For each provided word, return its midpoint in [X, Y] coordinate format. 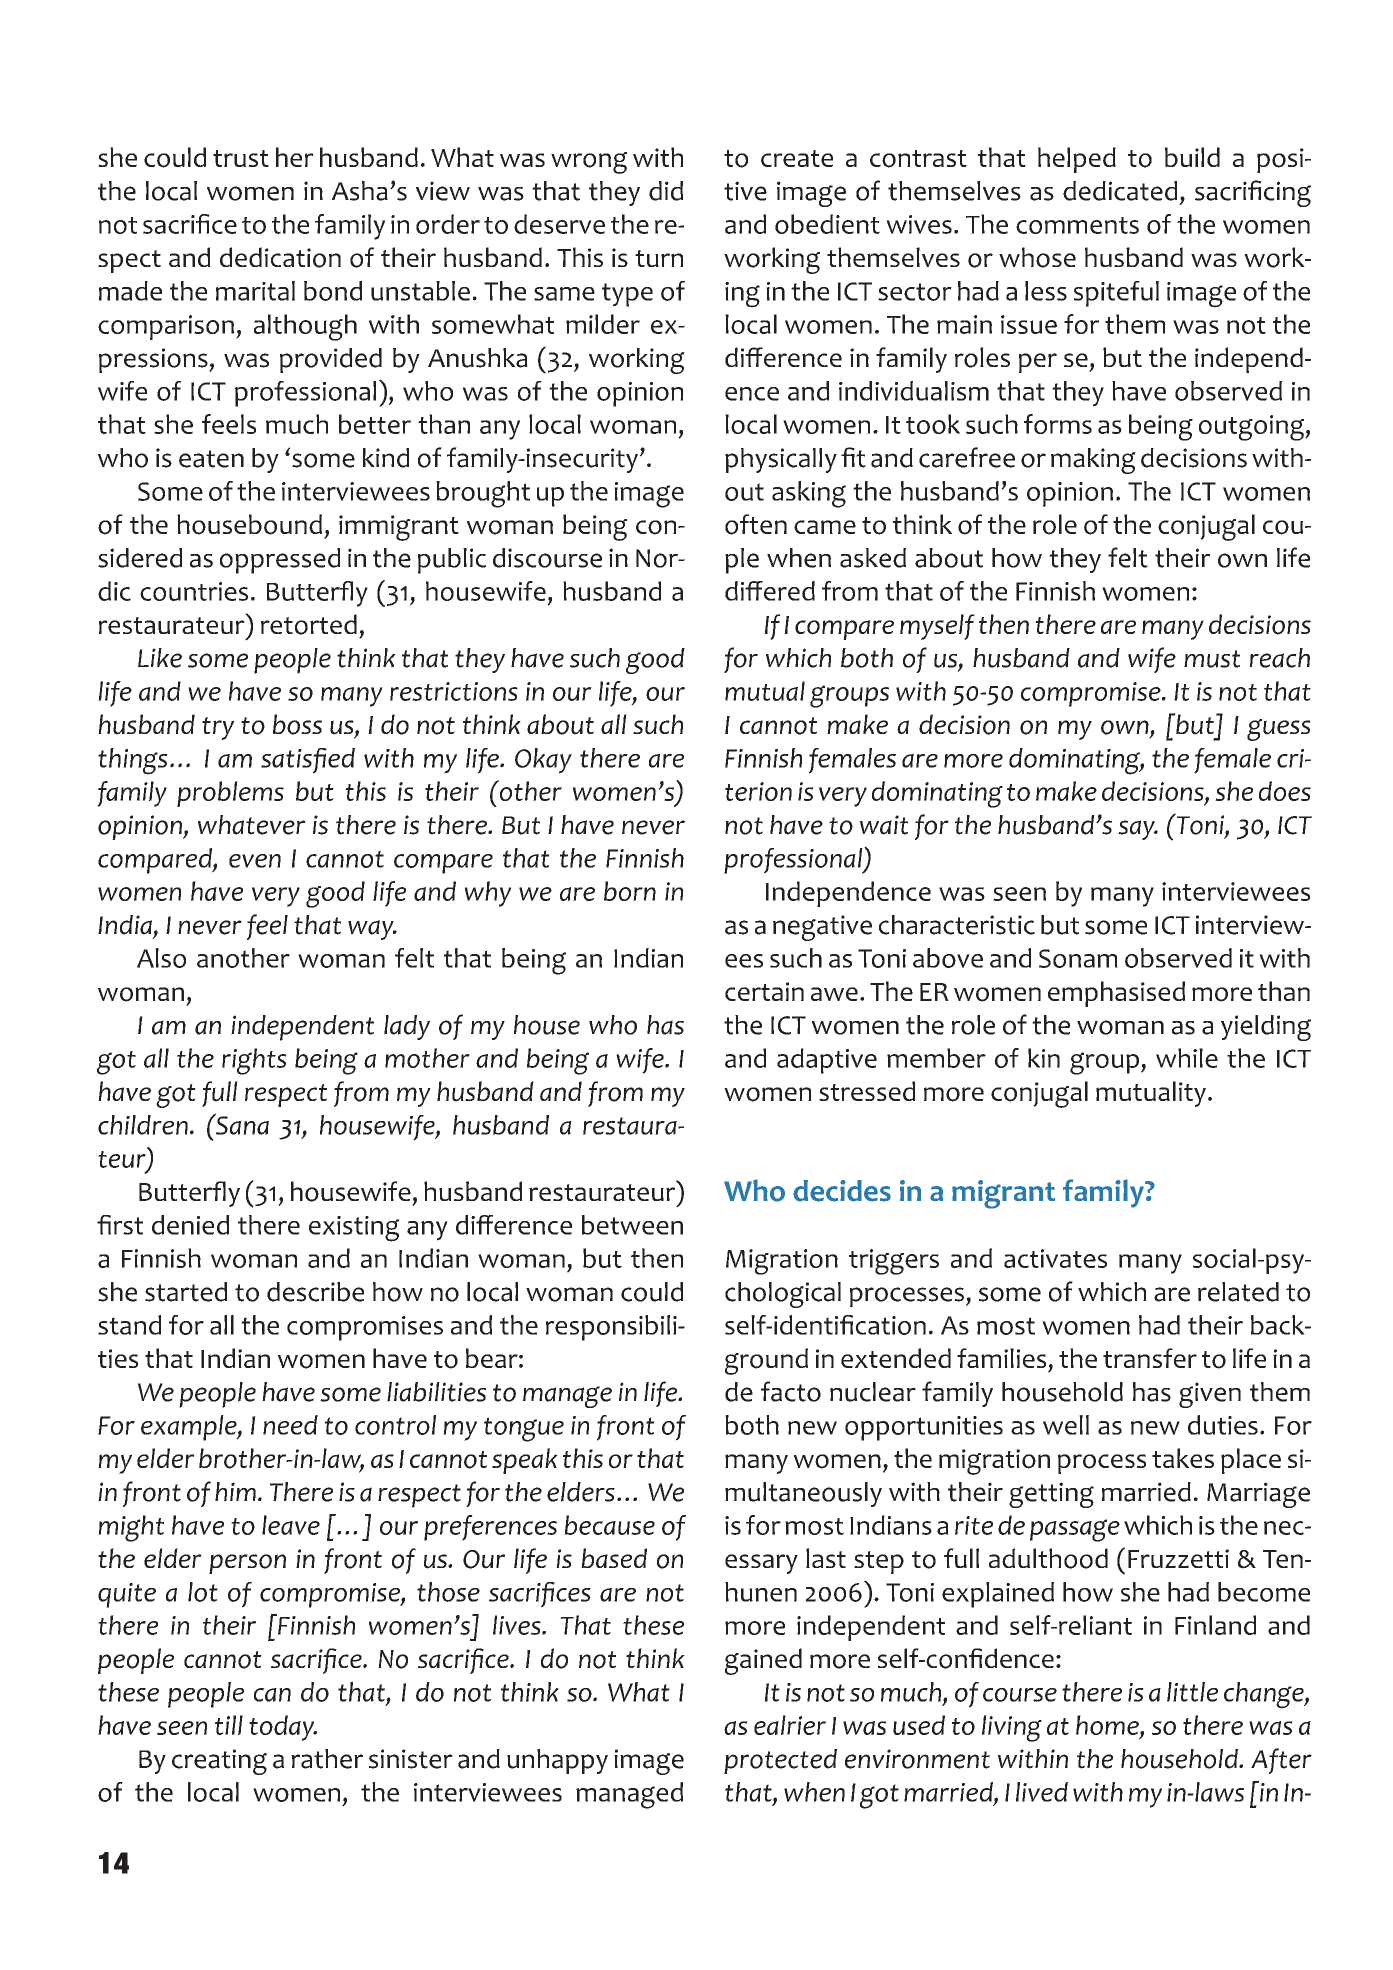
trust [241, 158]
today [283, 1728]
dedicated [1120, 191]
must [1212, 659]
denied [190, 1225]
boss [297, 724]
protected [780, 1761]
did [666, 191]
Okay [543, 761]
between [632, 1225]
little [1192, 1692]
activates [1055, 1258]
